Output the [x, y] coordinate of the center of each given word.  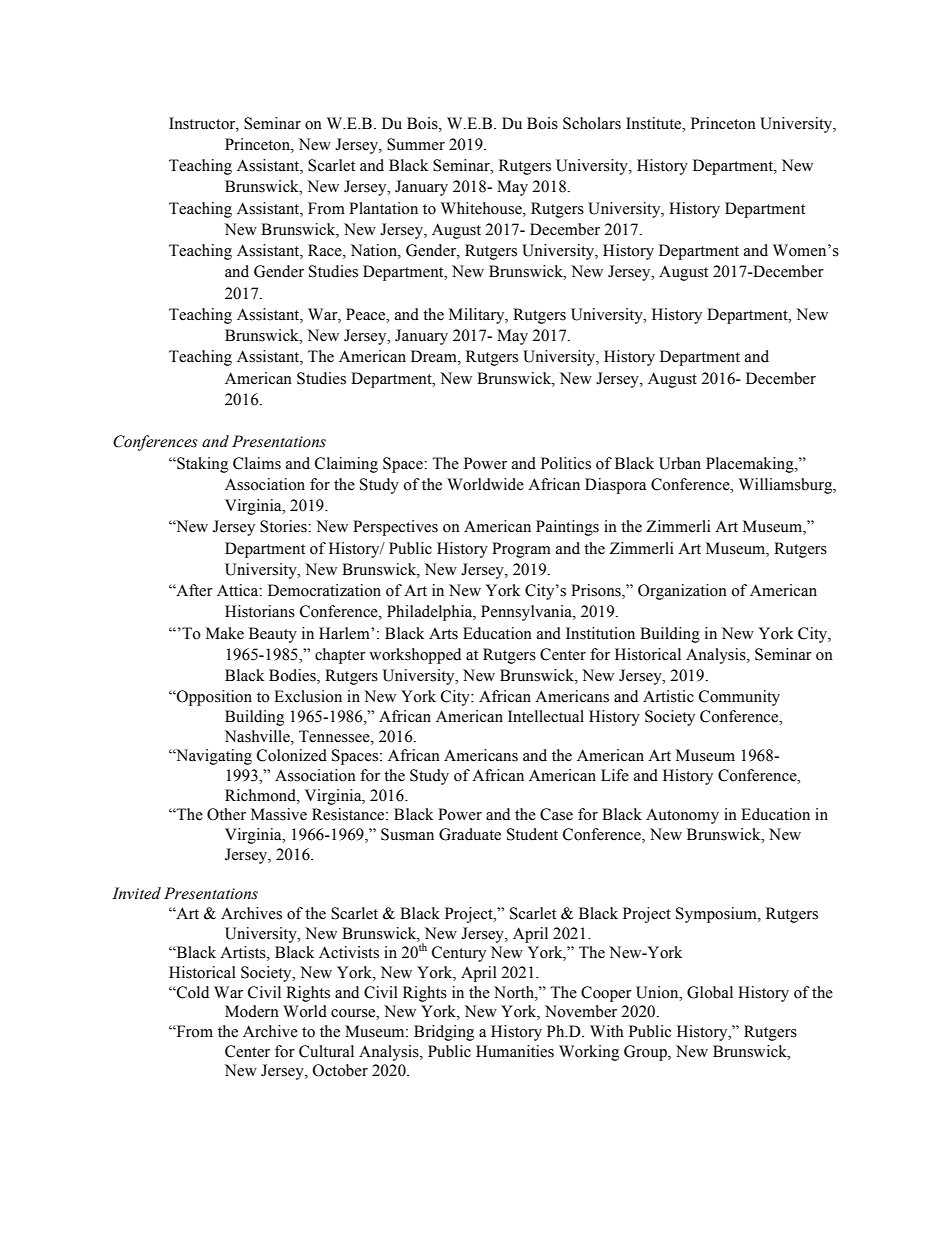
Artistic [668, 696]
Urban [680, 463]
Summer [416, 144]
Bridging [444, 1033]
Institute [655, 123]
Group [646, 1053]
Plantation [383, 208]
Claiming [346, 465]
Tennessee [335, 736]
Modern [252, 1011]
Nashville [258, 736]
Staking [201, 465]
